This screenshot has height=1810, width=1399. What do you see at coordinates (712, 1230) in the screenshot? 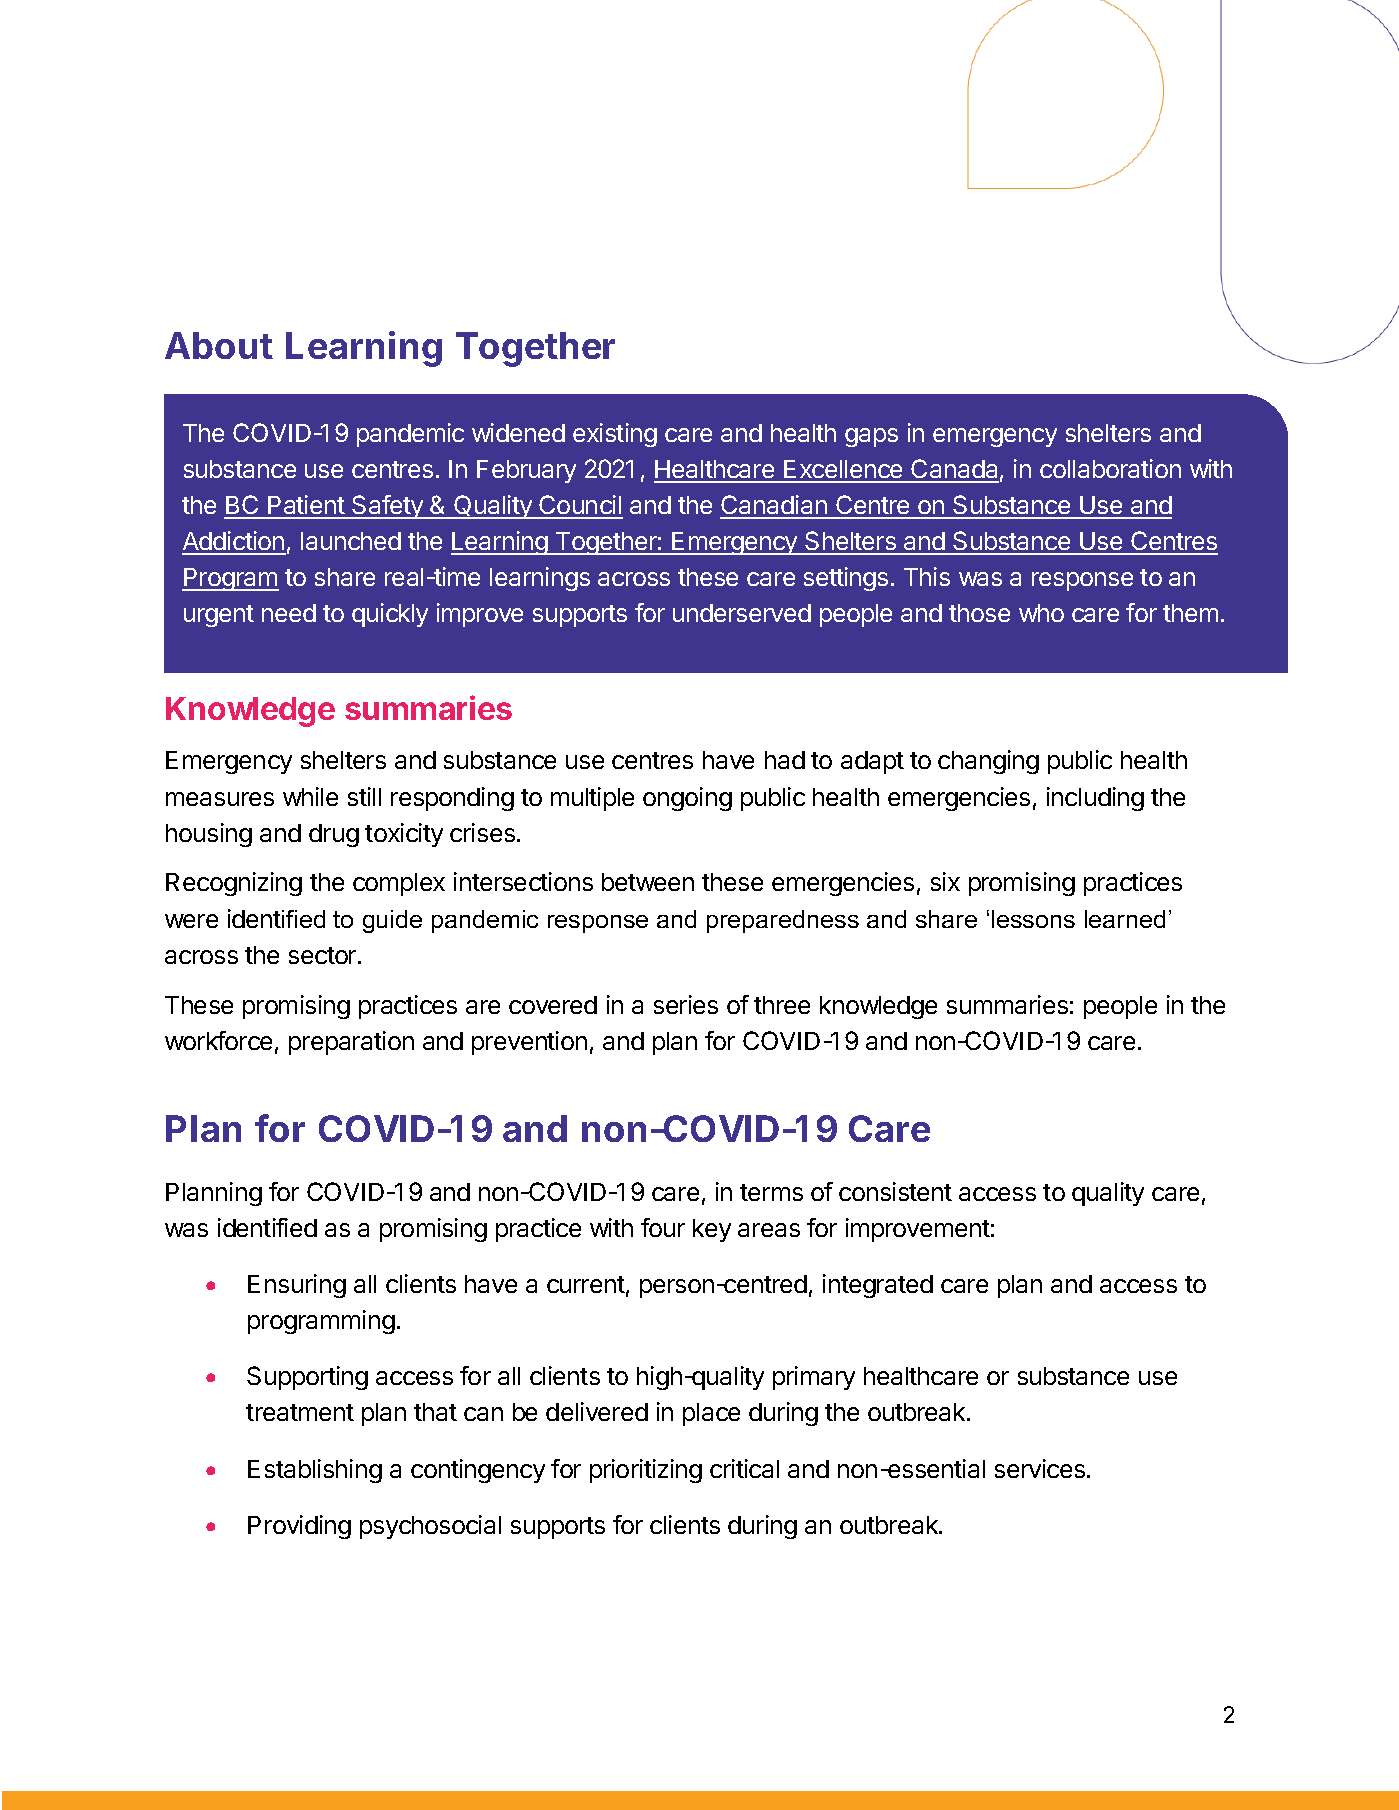
I see `key` at bounding box center [712, 1230].
